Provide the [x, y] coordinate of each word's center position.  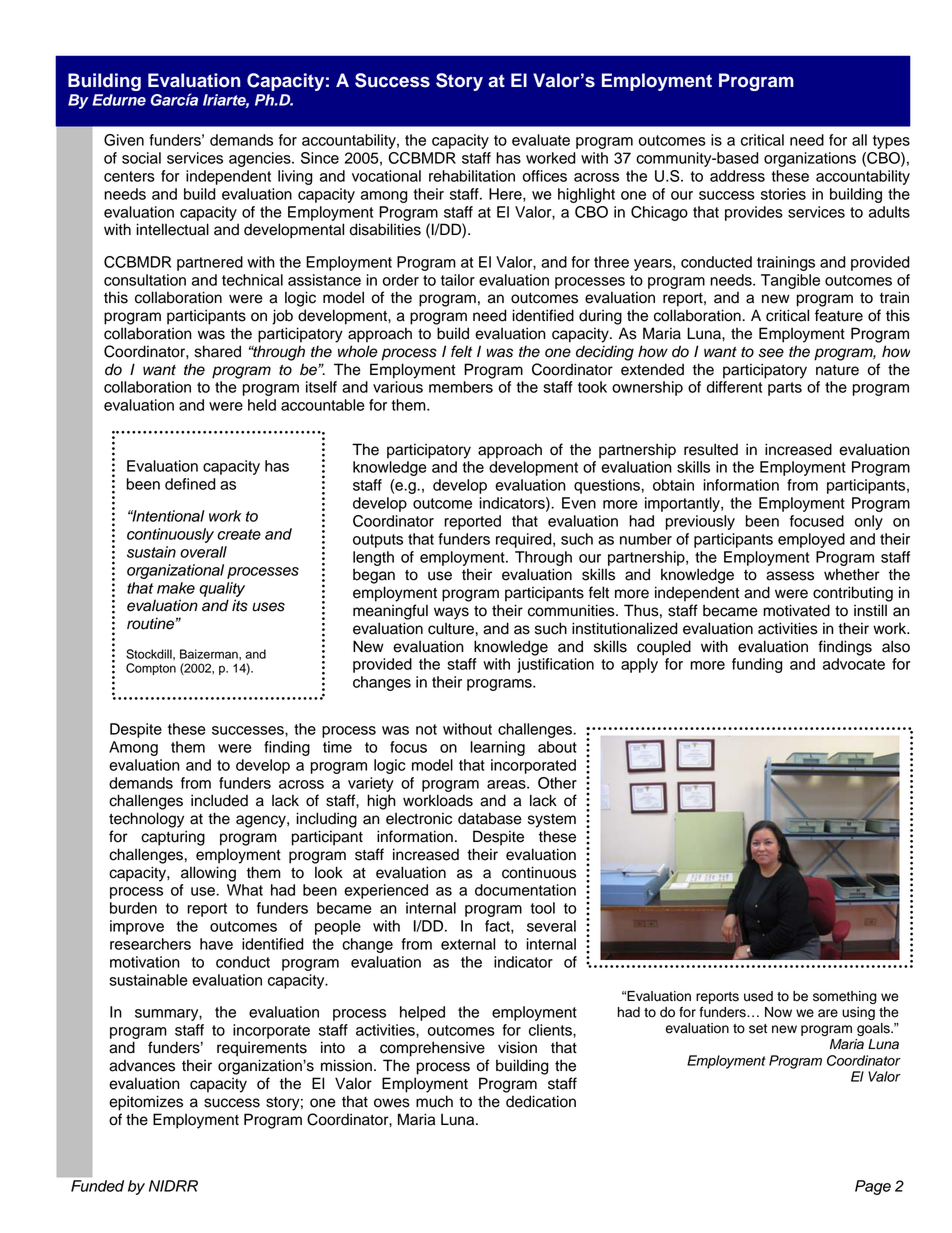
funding [757, 665]
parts [785, 389]
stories [783, 194]
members [461, 387]
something [845, 997]
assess [790, 576]
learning [497, 748]
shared [218, 351]
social [141, 158]
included [219, 800]
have [216, 944]
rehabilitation [472, 176]
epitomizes [146, 1103]
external [468, 944]
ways [451, 613]
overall [203, 552]
